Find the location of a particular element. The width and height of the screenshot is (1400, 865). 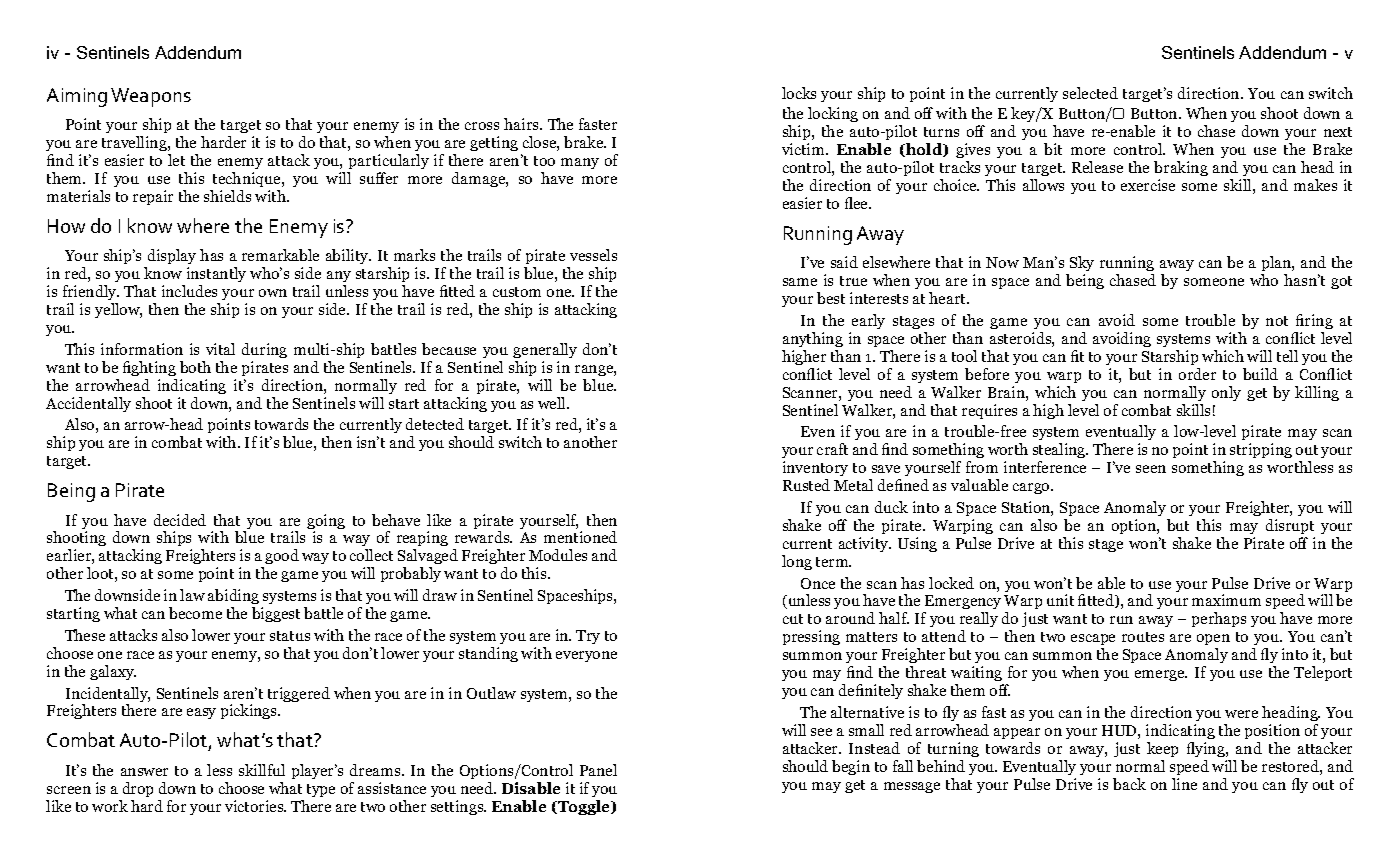

victories is located at coordinates (255, 806).
